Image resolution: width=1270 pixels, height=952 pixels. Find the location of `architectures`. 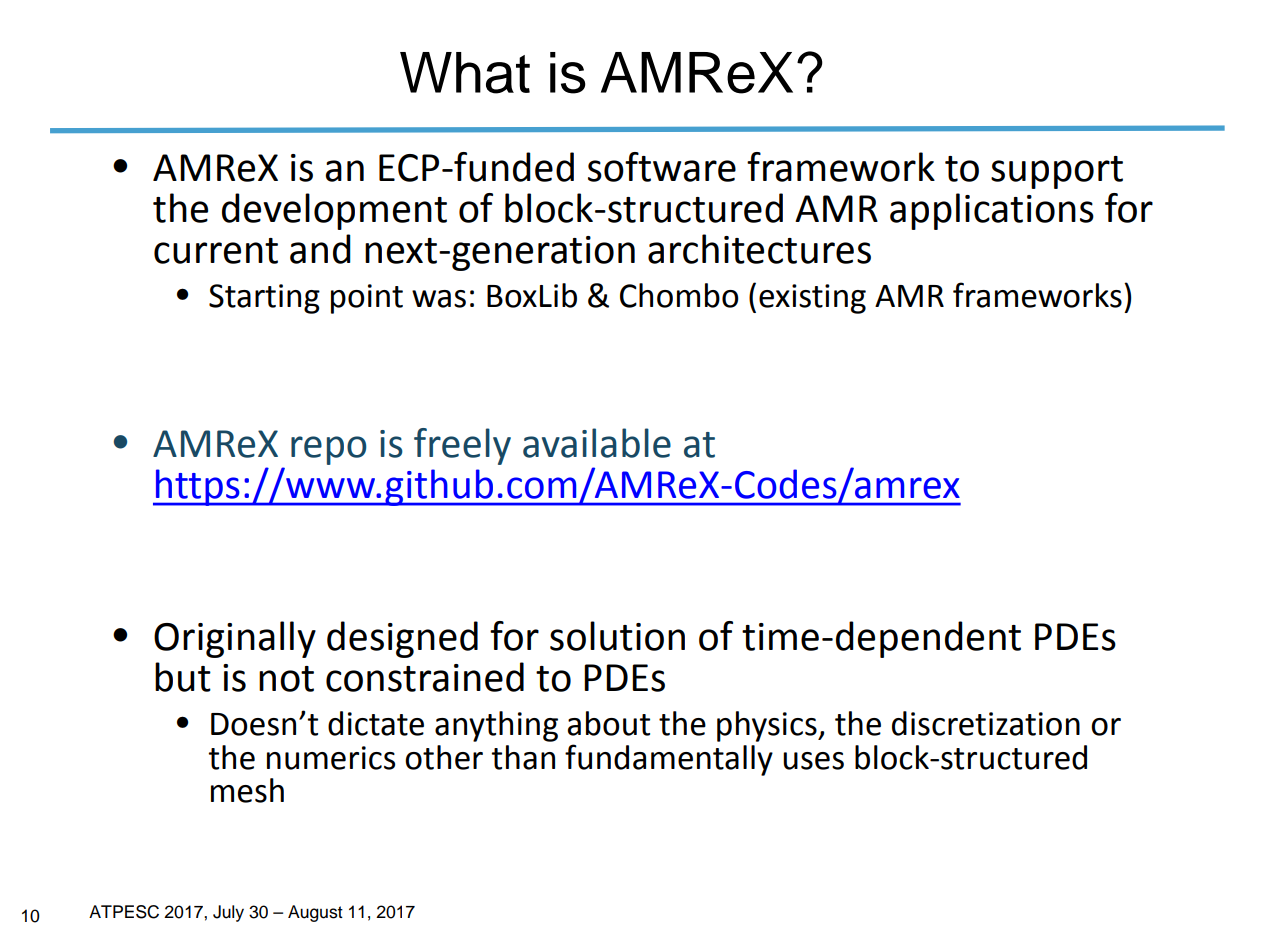

architectures is located at coordinates (759, 249).
